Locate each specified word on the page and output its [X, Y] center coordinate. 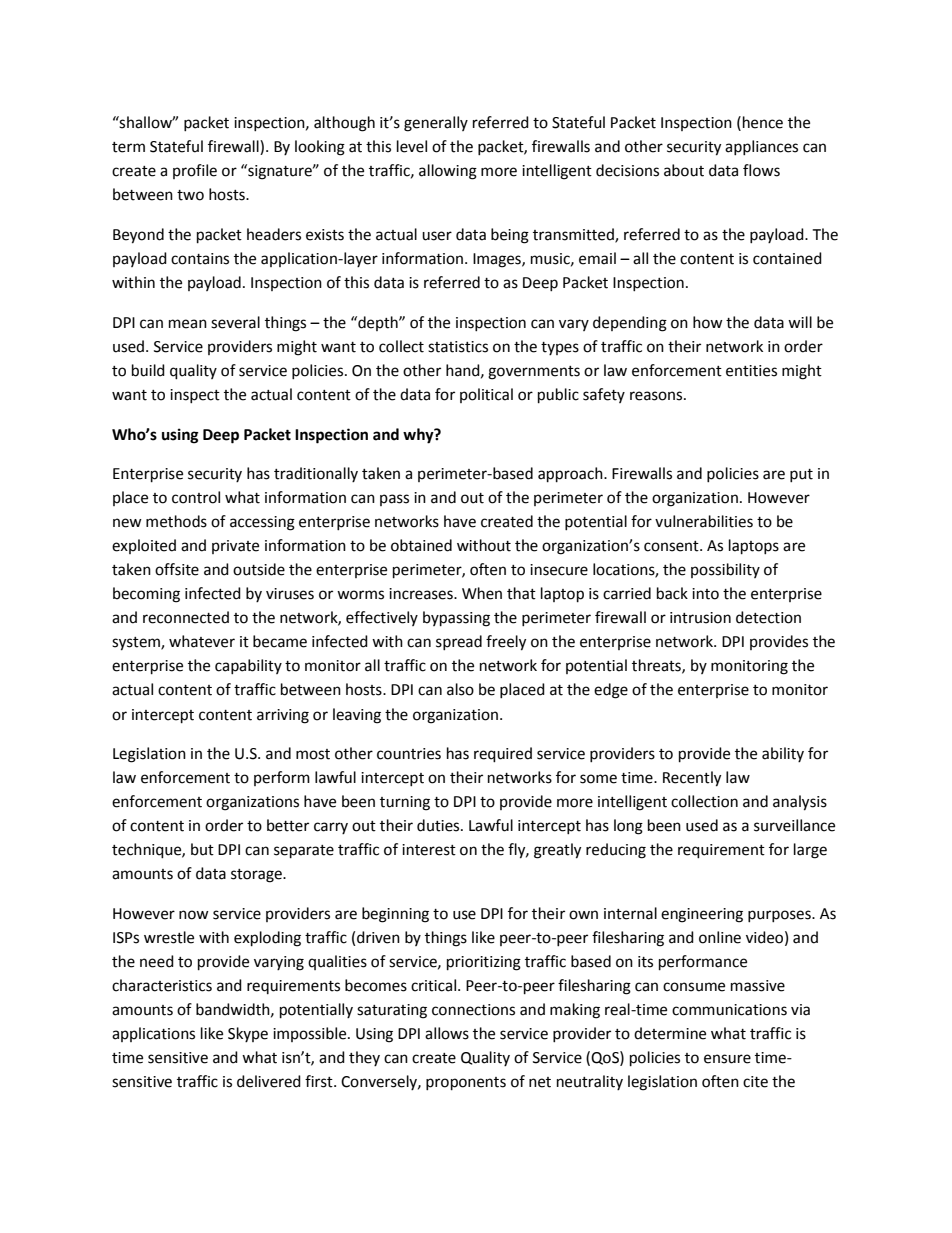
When [482, 593]
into [705, 594]
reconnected [186, 617]
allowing [448, 172]
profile [195, 171]
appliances [761, 147]
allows [447, 1033]
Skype [248, 1034]
